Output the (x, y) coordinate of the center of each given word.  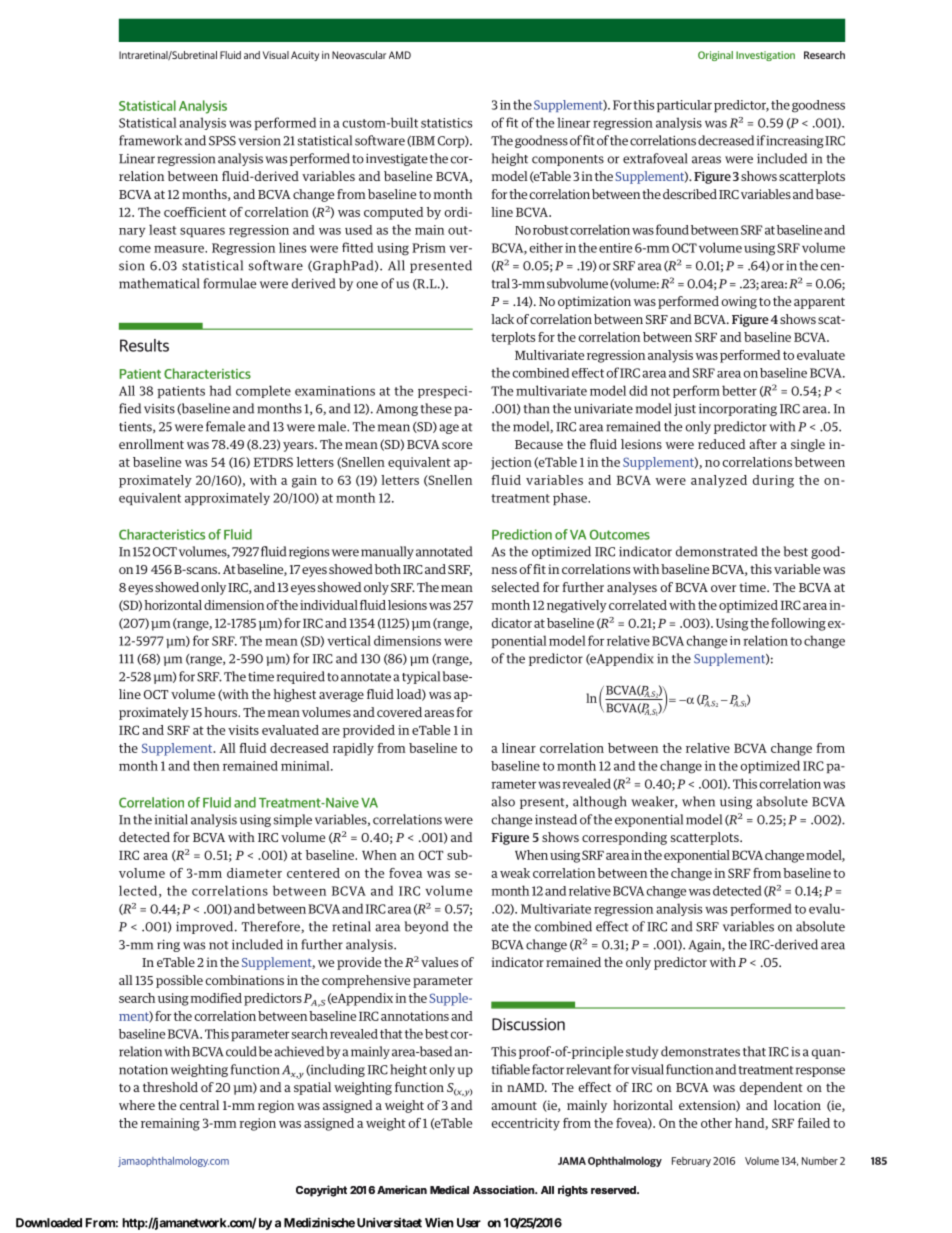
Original (715, 56)
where (137, 1105)
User (469, 1223)
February (691, 1162)
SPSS (222, 141)
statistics (446, 123)
